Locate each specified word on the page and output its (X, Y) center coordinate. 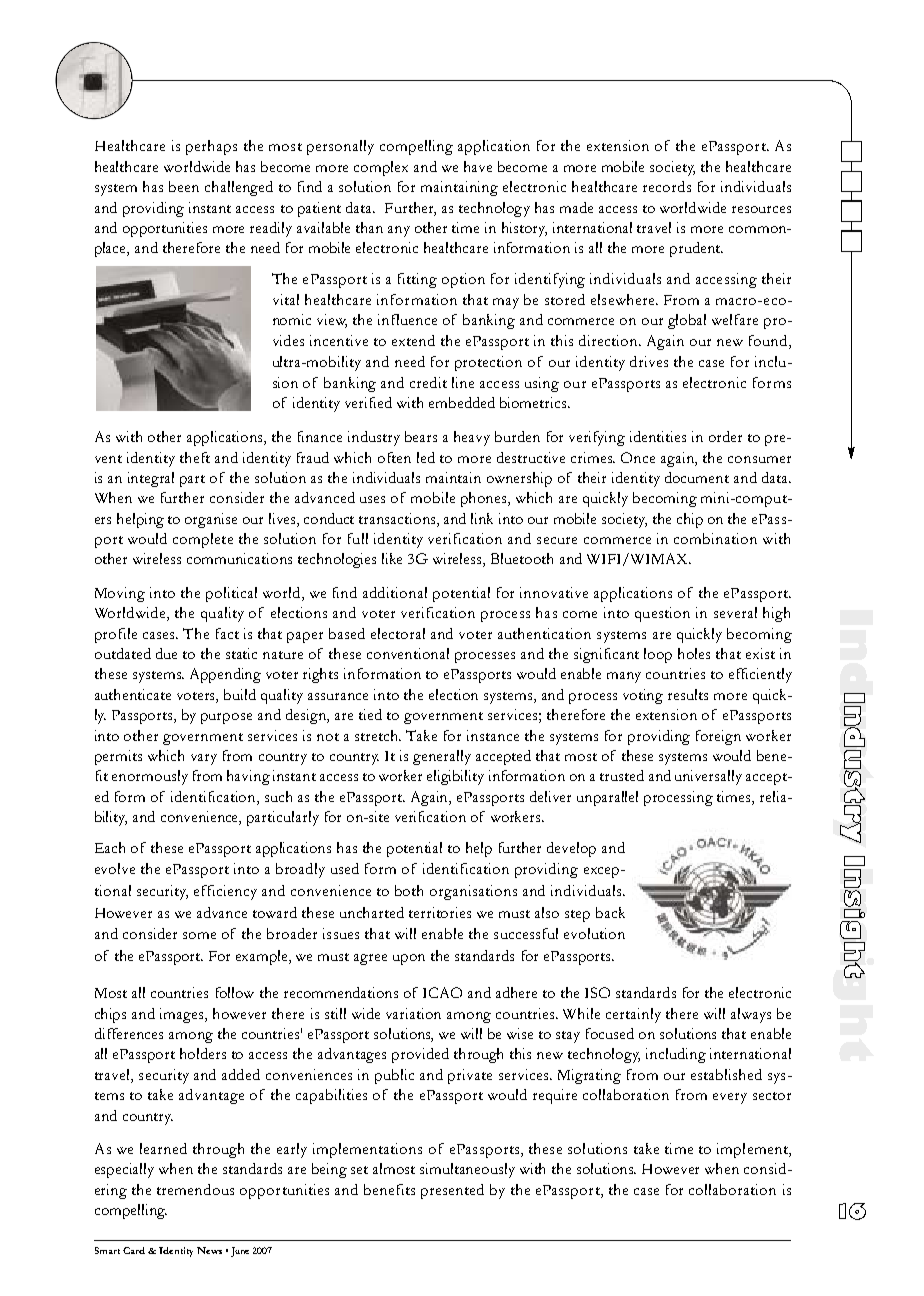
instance (493, 735)
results (688, 694)
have (478, 166)
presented (452, 1191)
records (667, 186)
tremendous (195, 1189)
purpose (226, 718)
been (184, 186)
